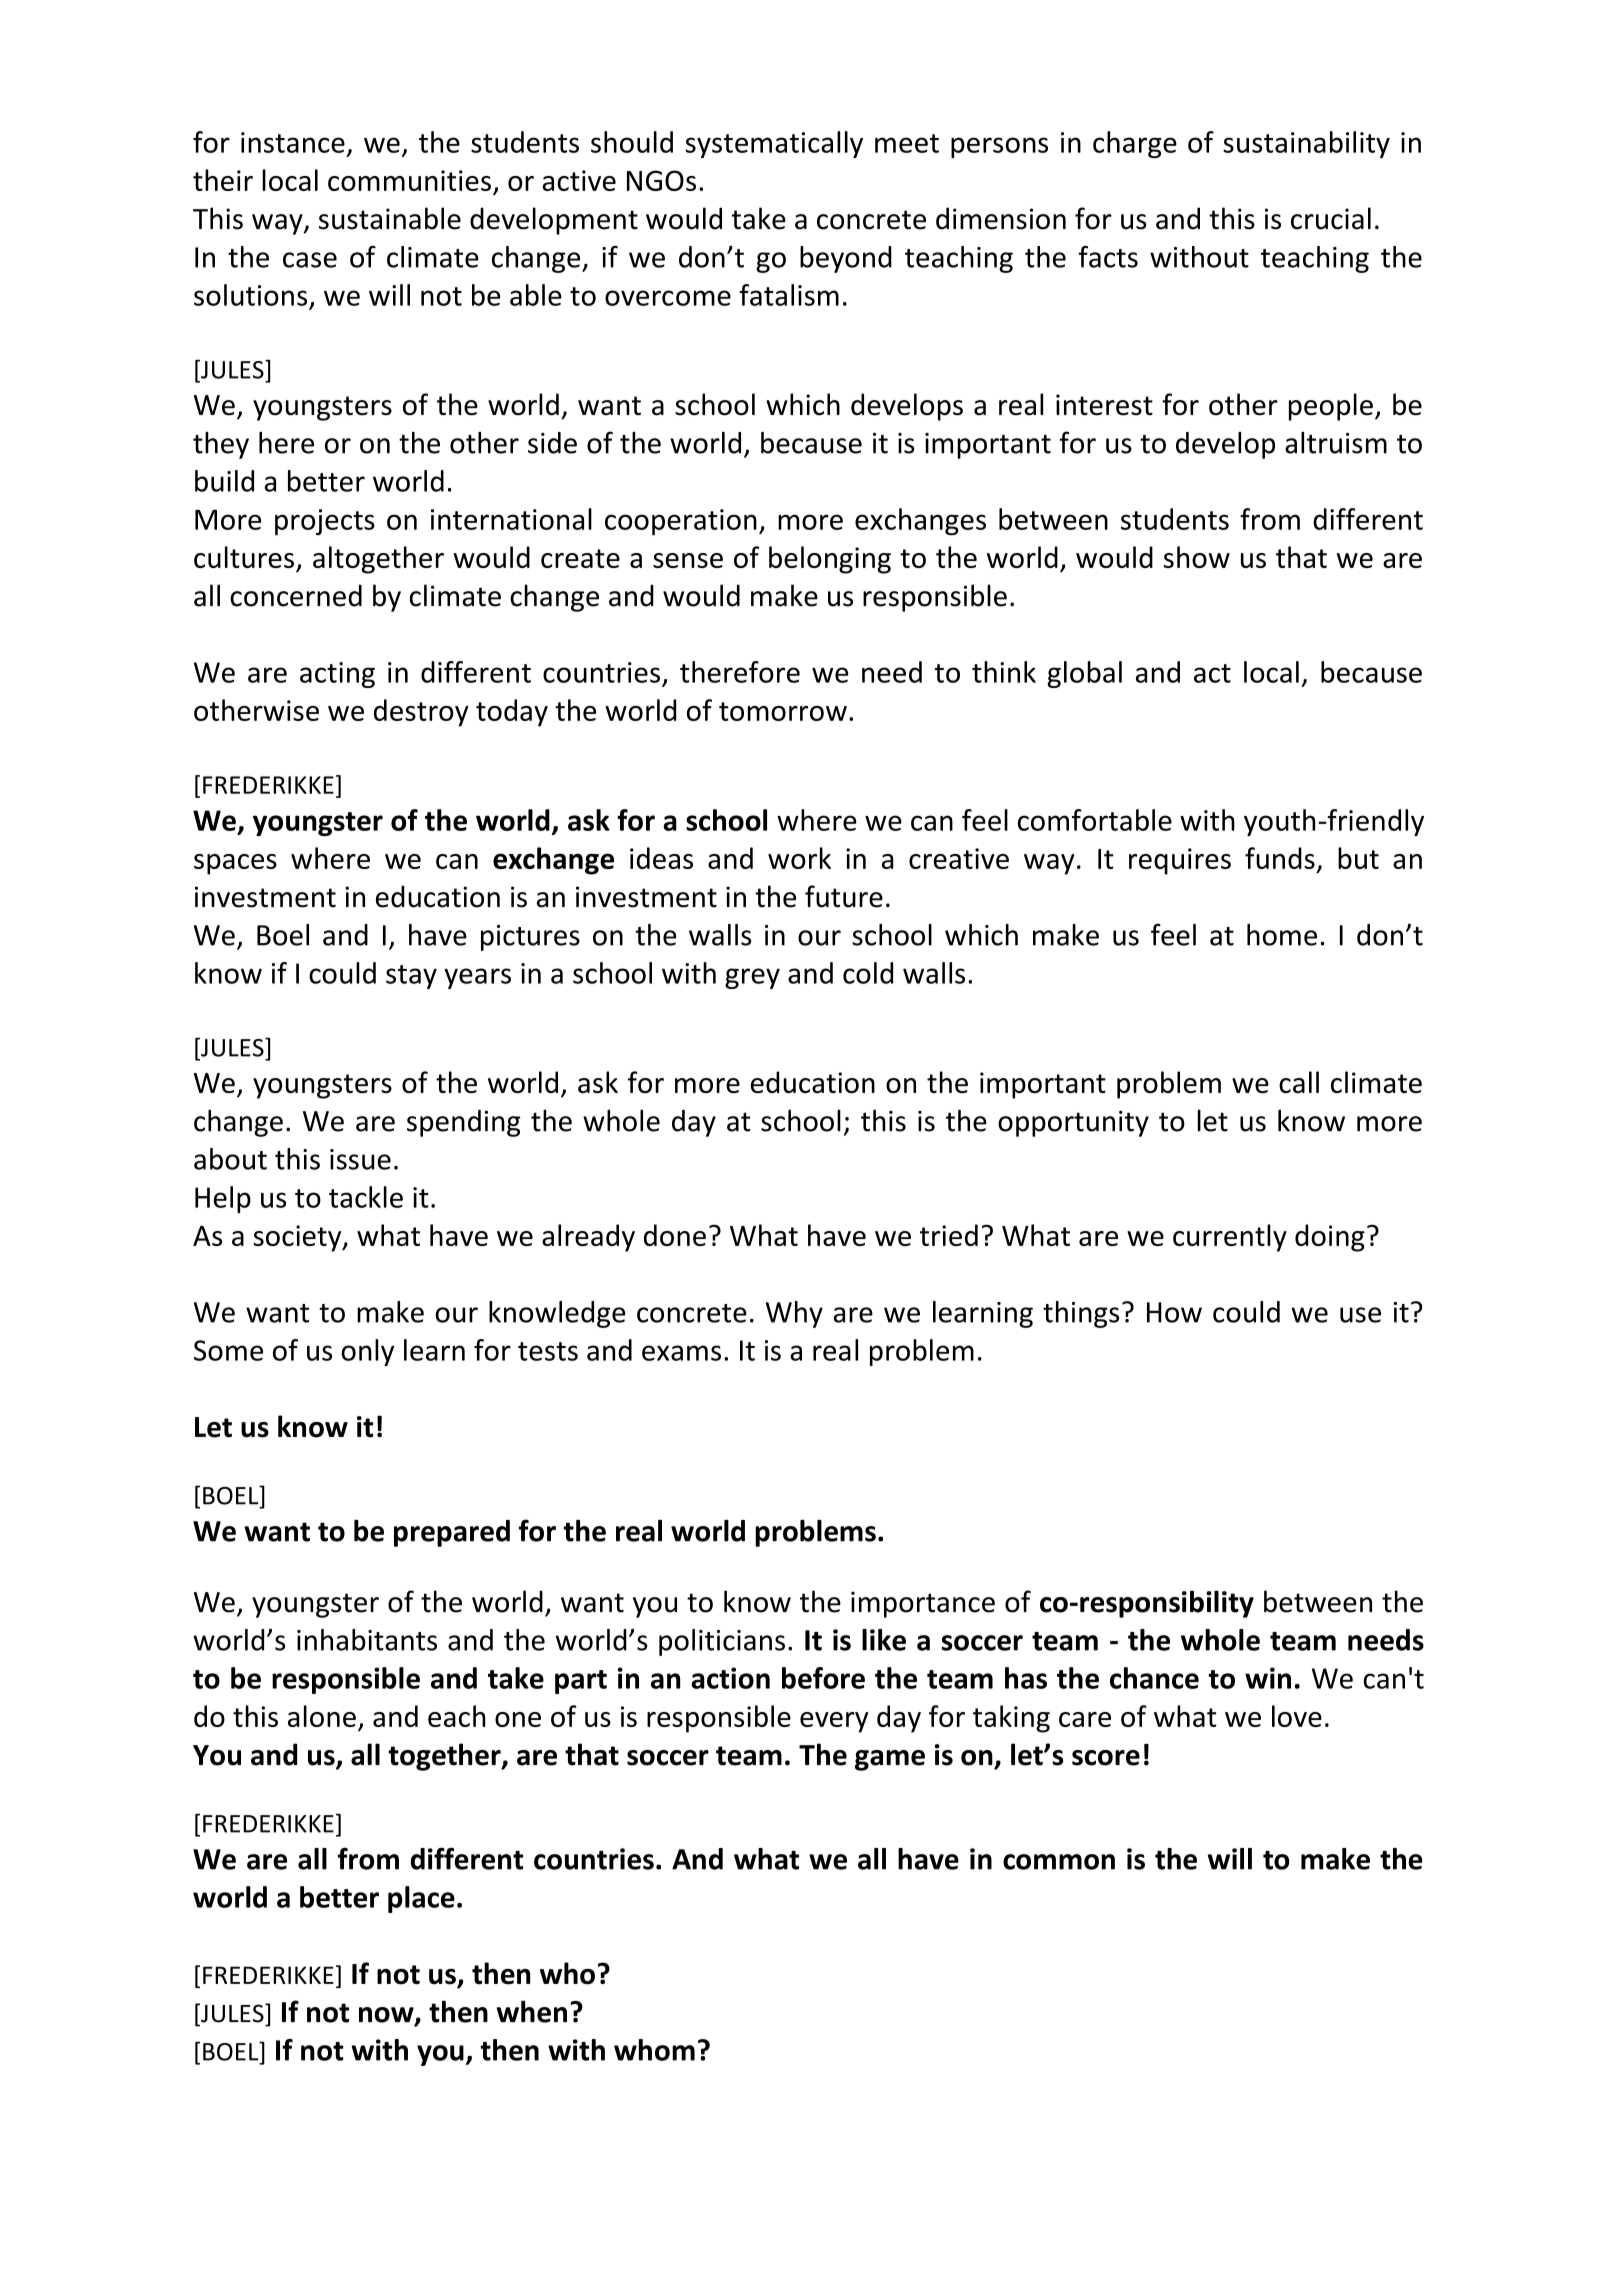 The width and height of the page is (1620, 2292). What do you see at coordinates (1059, 1862) in the page?
I see `common` at bounding box center [1059, 1862].
